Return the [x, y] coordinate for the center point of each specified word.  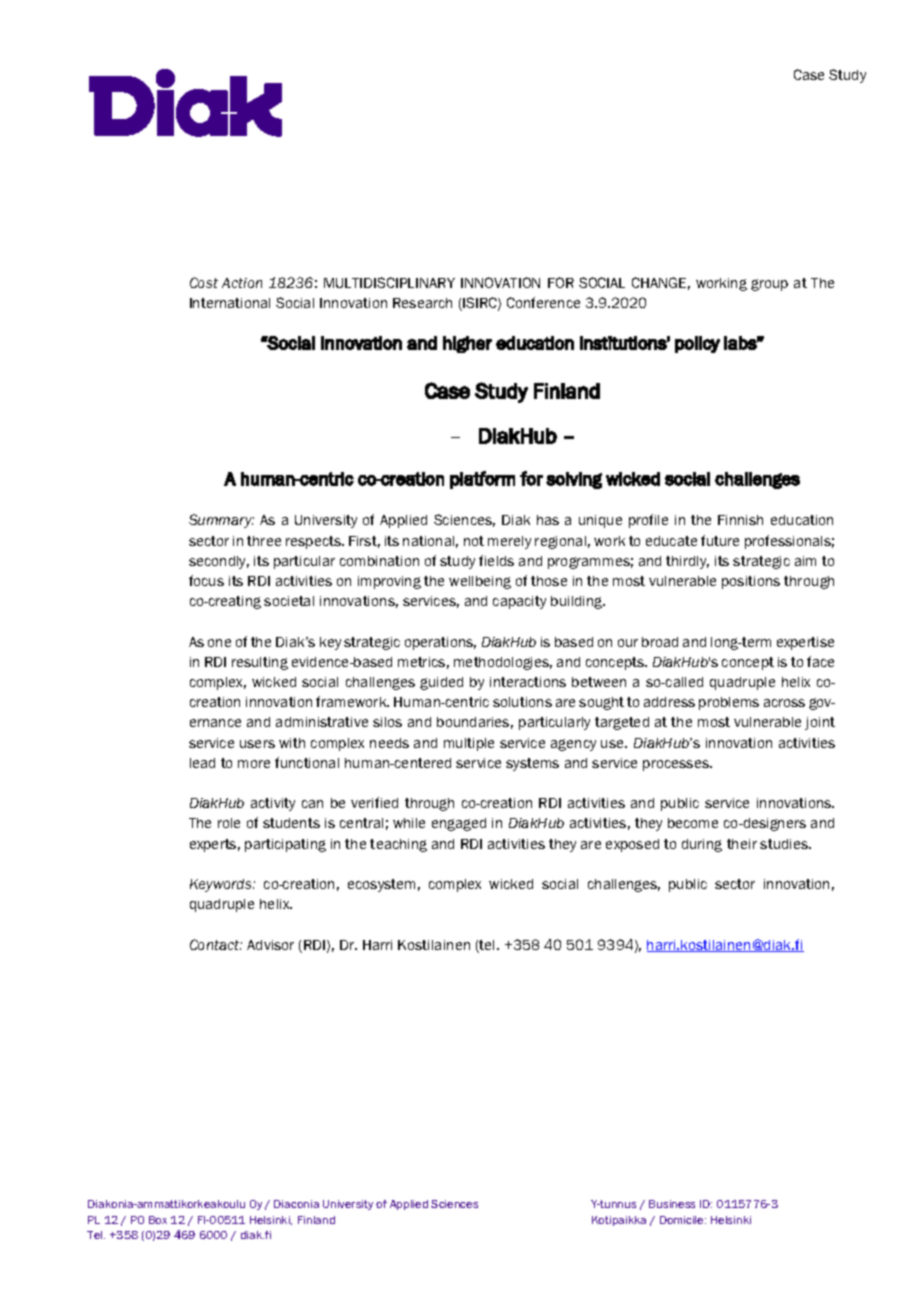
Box [158, 1220]
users [257, 744]
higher [467, 344]
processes [677, 765]
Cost [204, 282]
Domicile [683, 1220]
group [769, 285]
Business [672, 1204]
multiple [469, 744]
